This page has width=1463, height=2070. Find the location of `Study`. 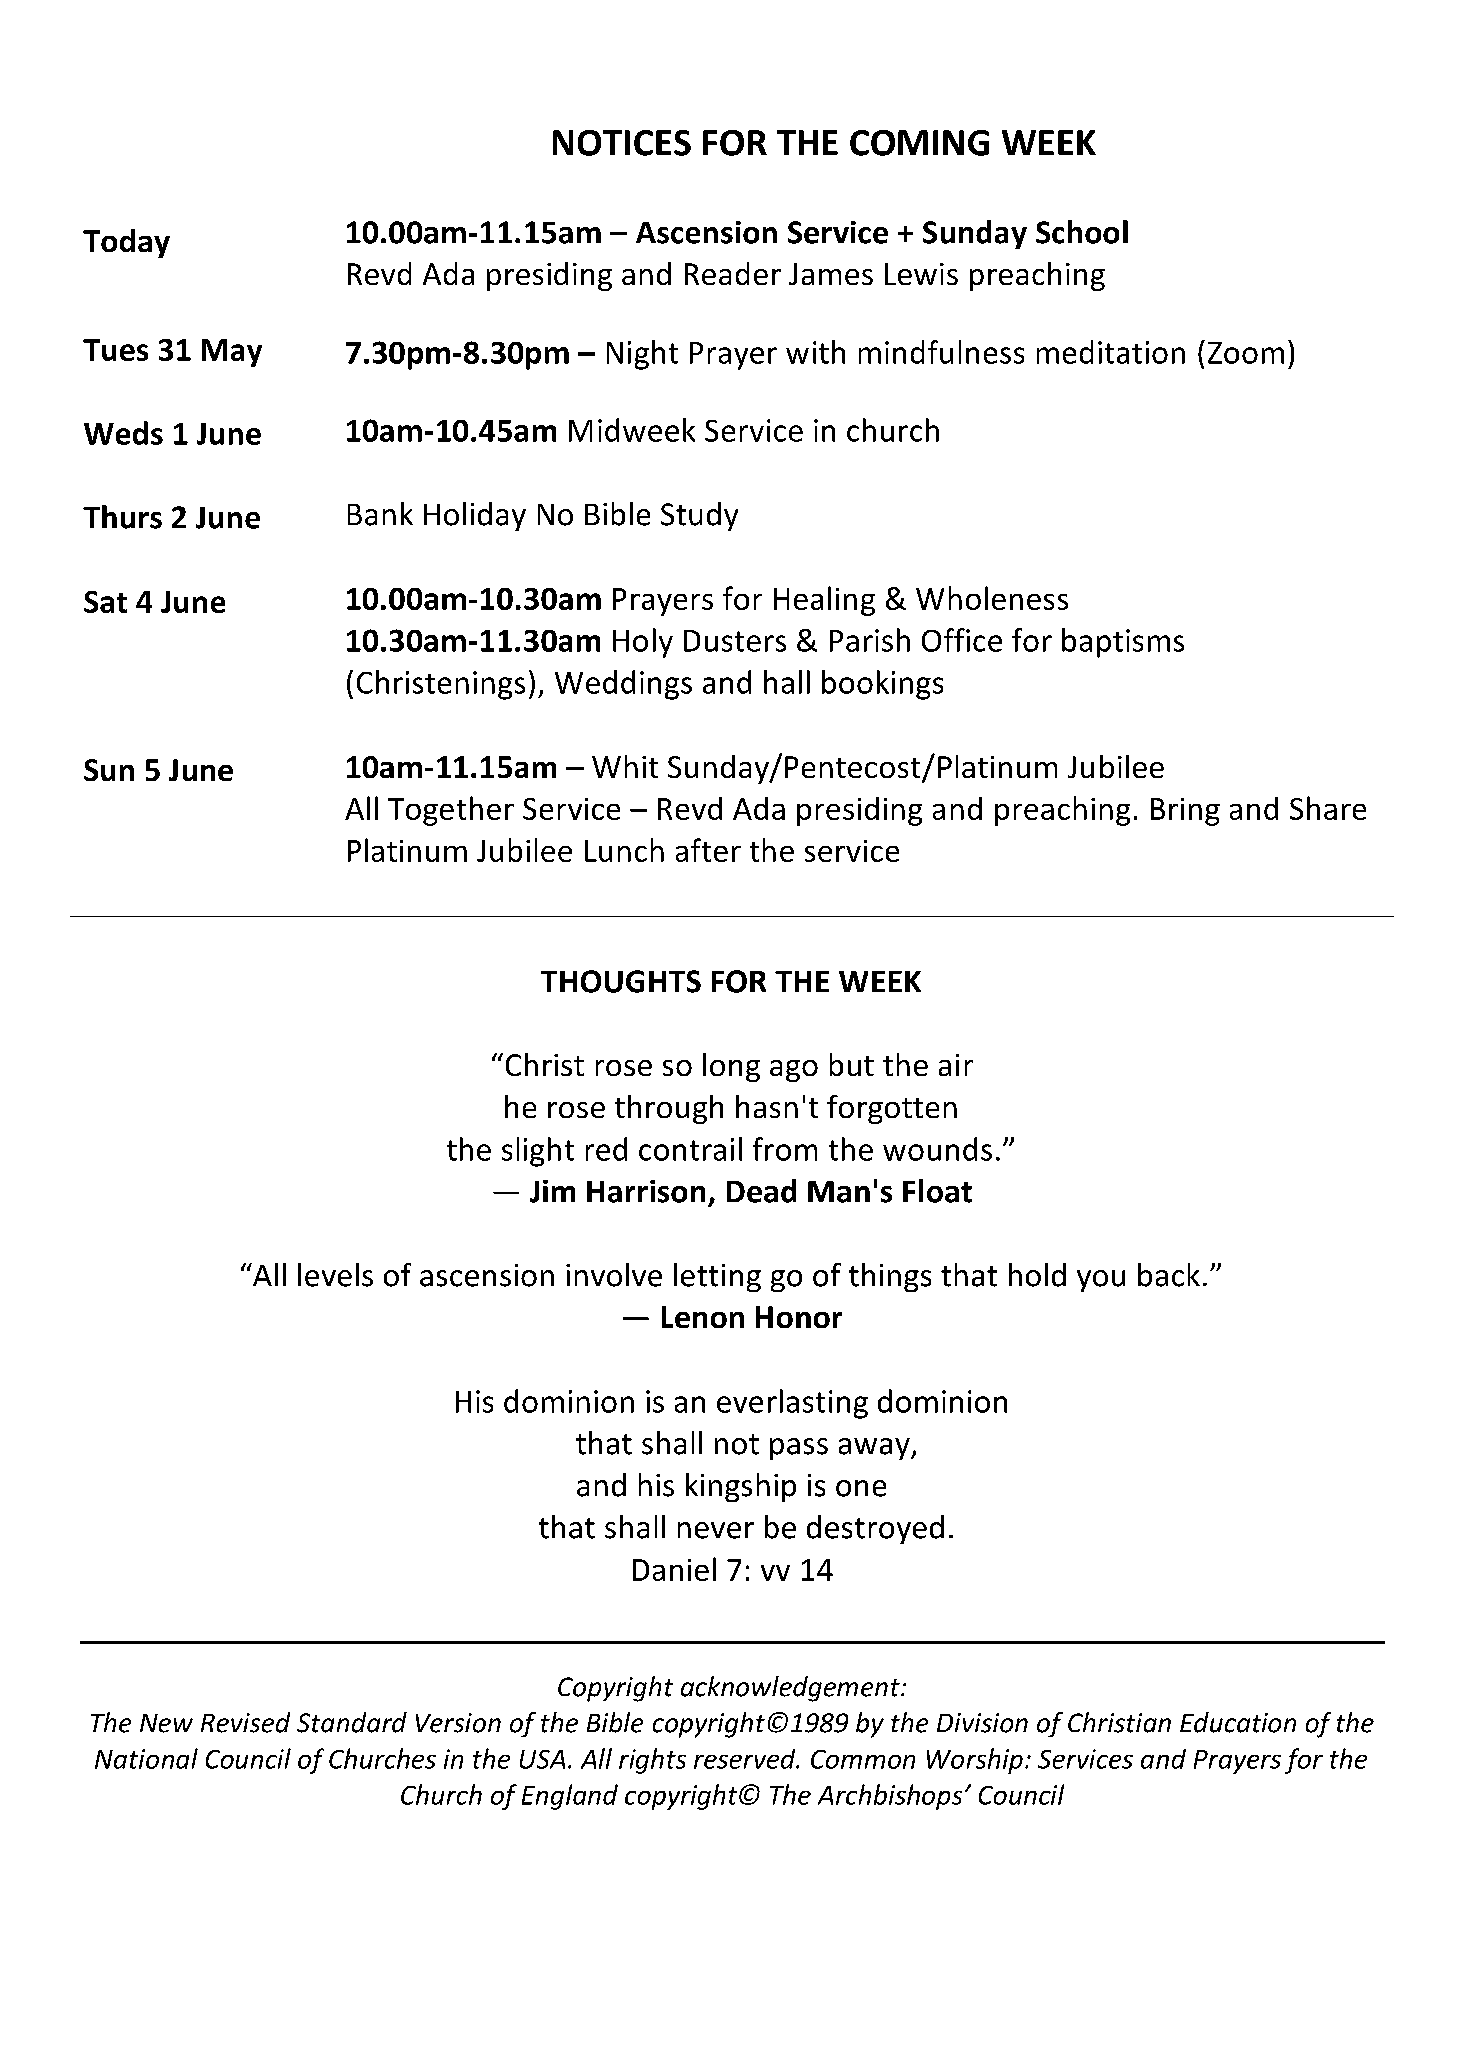

Study is located at coordinates (699, 516).
